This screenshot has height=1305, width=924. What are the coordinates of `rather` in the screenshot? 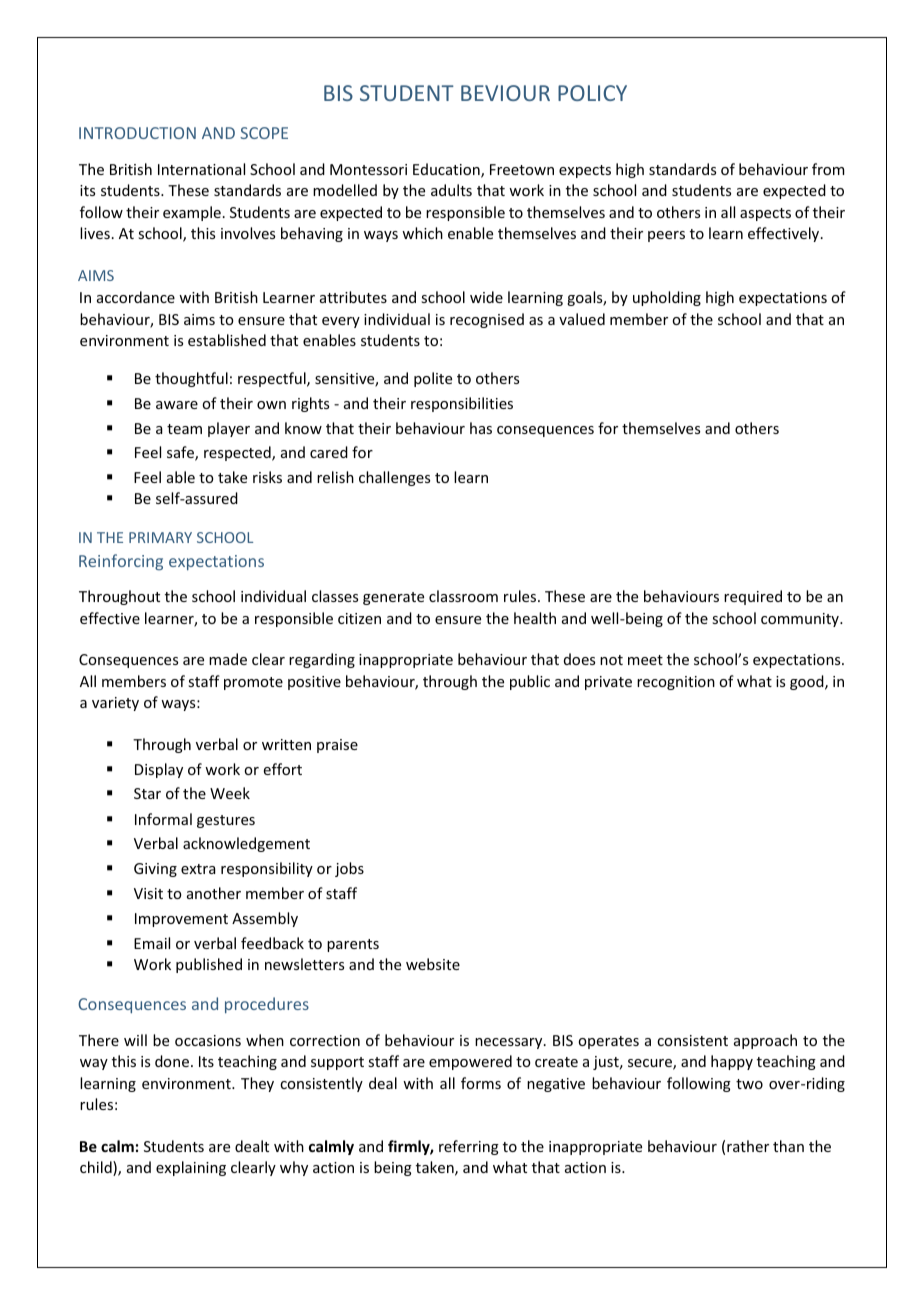 It's located at (748, 1146).
